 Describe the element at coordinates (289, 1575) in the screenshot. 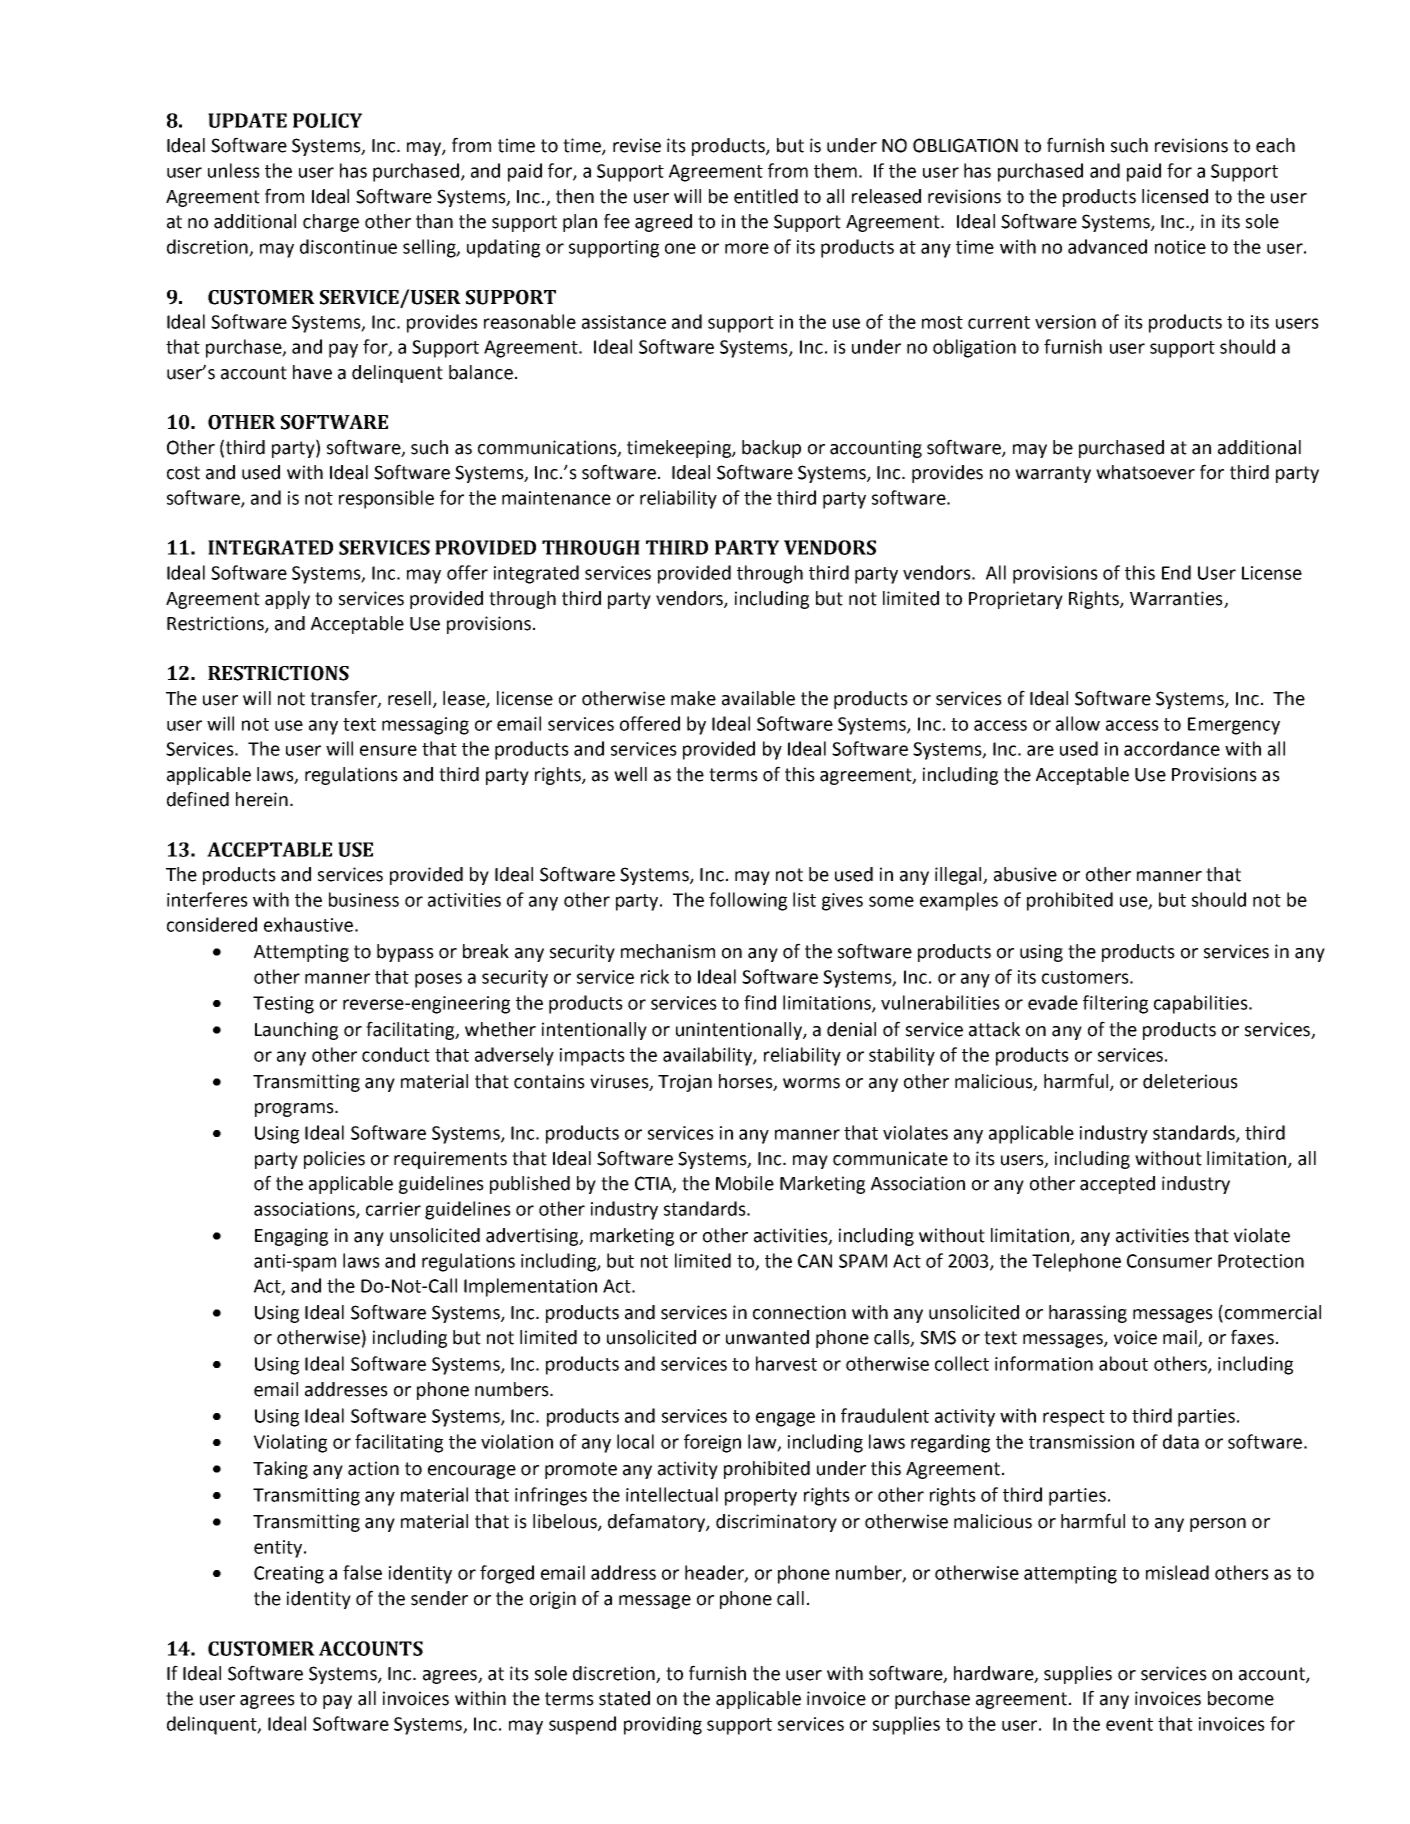

I see `Creating` at that location.
